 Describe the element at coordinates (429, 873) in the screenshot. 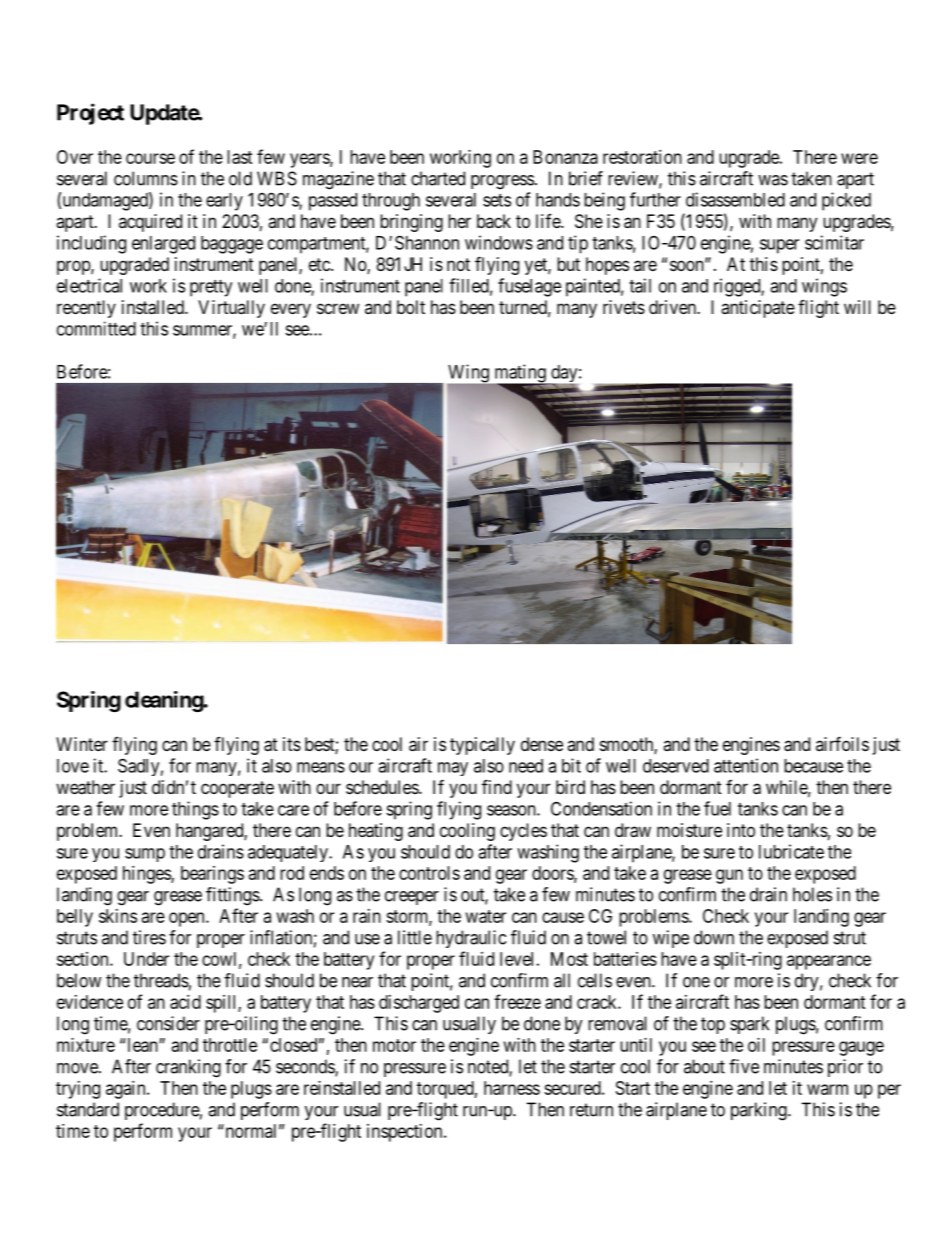

I see `controls` at that location.
